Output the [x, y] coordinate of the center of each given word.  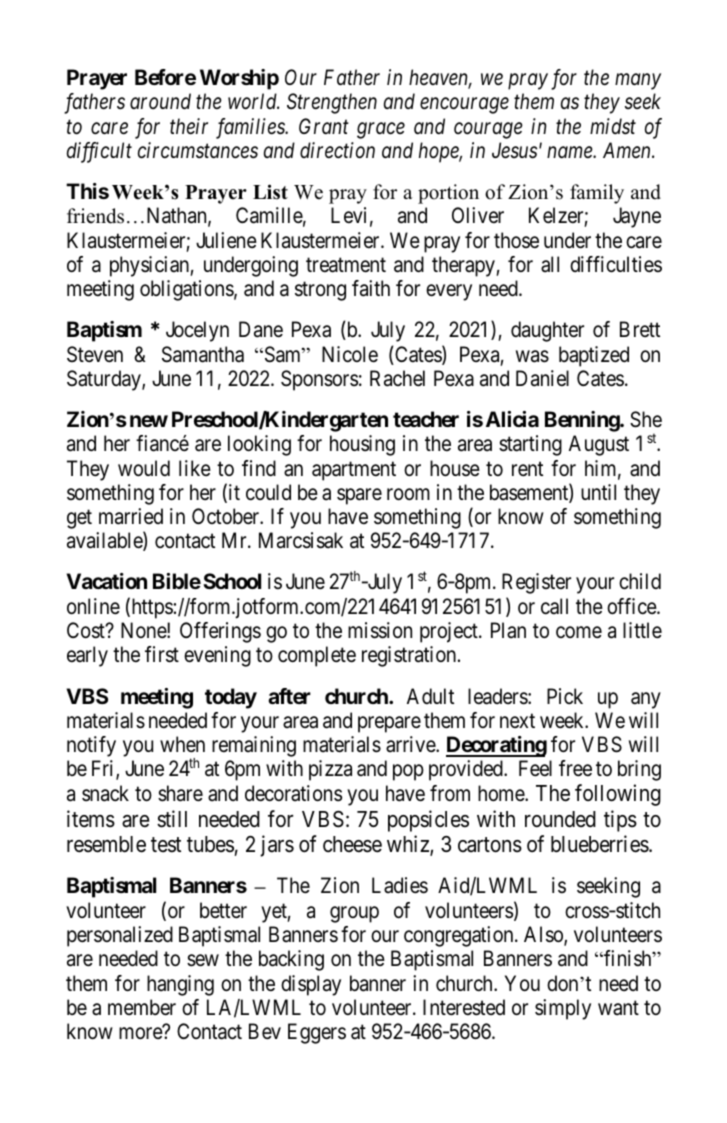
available [105, 541]
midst [613, 126]
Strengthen [332, 103]
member [142, 1007]
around [160, 101]
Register [536, 583]
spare [359, 496]
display [311, 985]
